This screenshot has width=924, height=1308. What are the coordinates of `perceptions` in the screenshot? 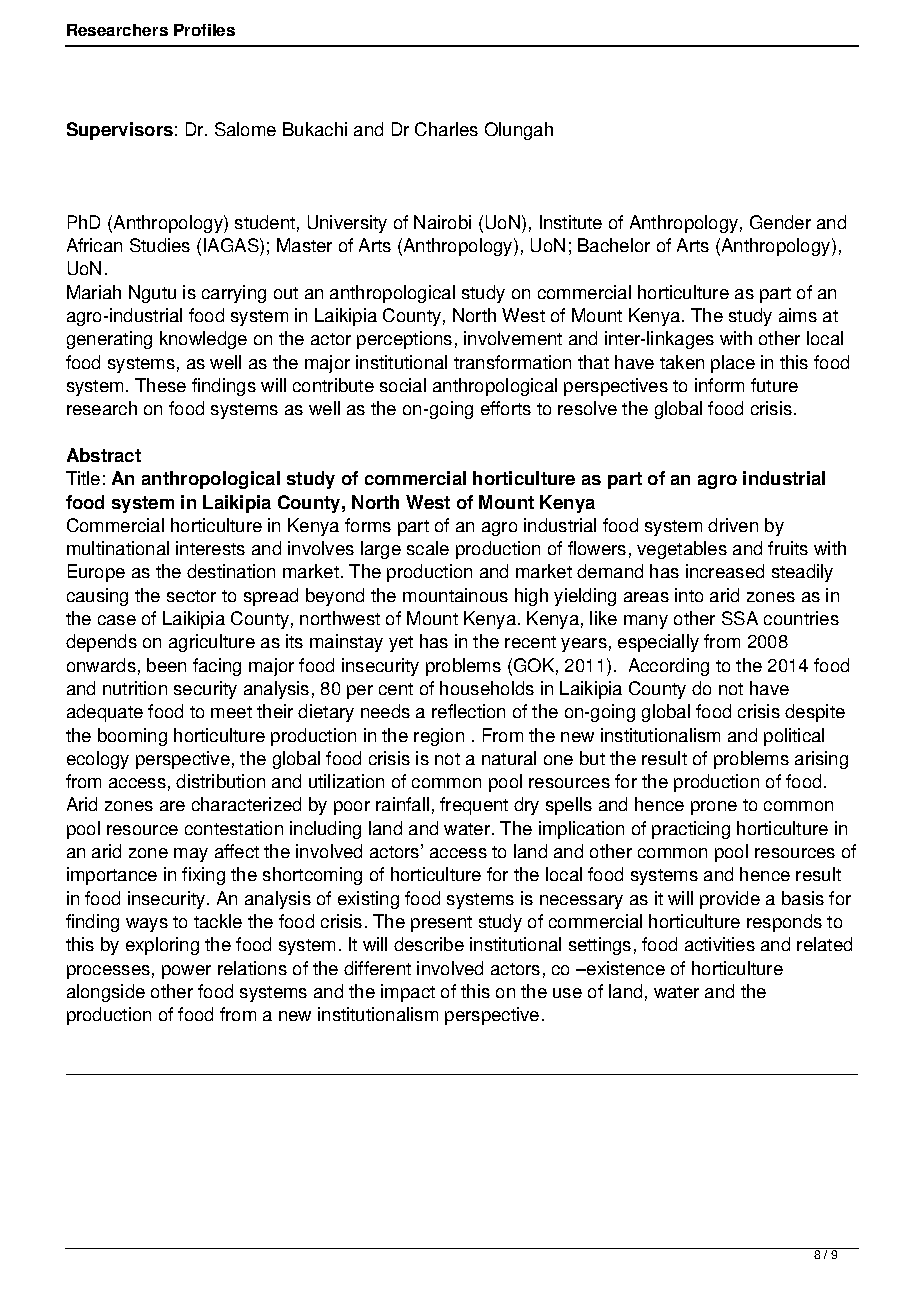 It's located at (404, 340).
